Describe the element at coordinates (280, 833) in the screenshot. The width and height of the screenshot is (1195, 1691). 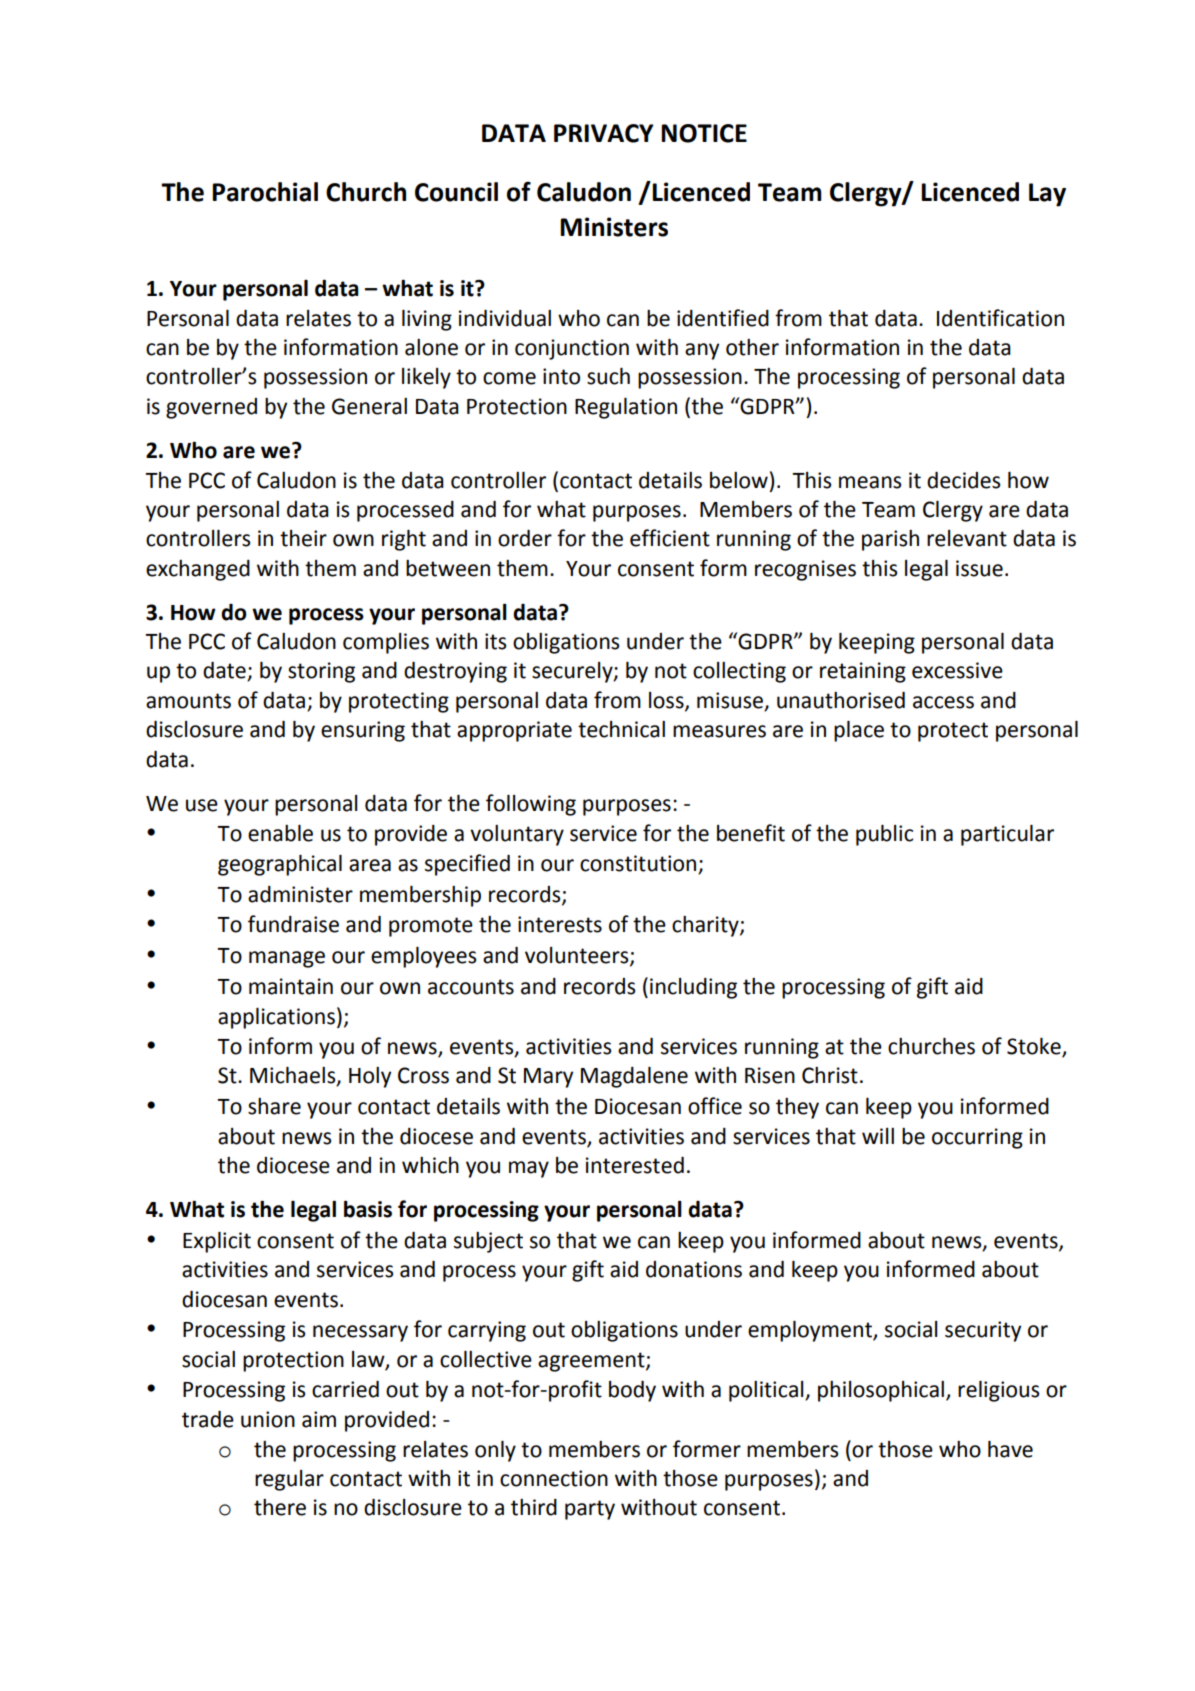
I see `enable` at that location.
